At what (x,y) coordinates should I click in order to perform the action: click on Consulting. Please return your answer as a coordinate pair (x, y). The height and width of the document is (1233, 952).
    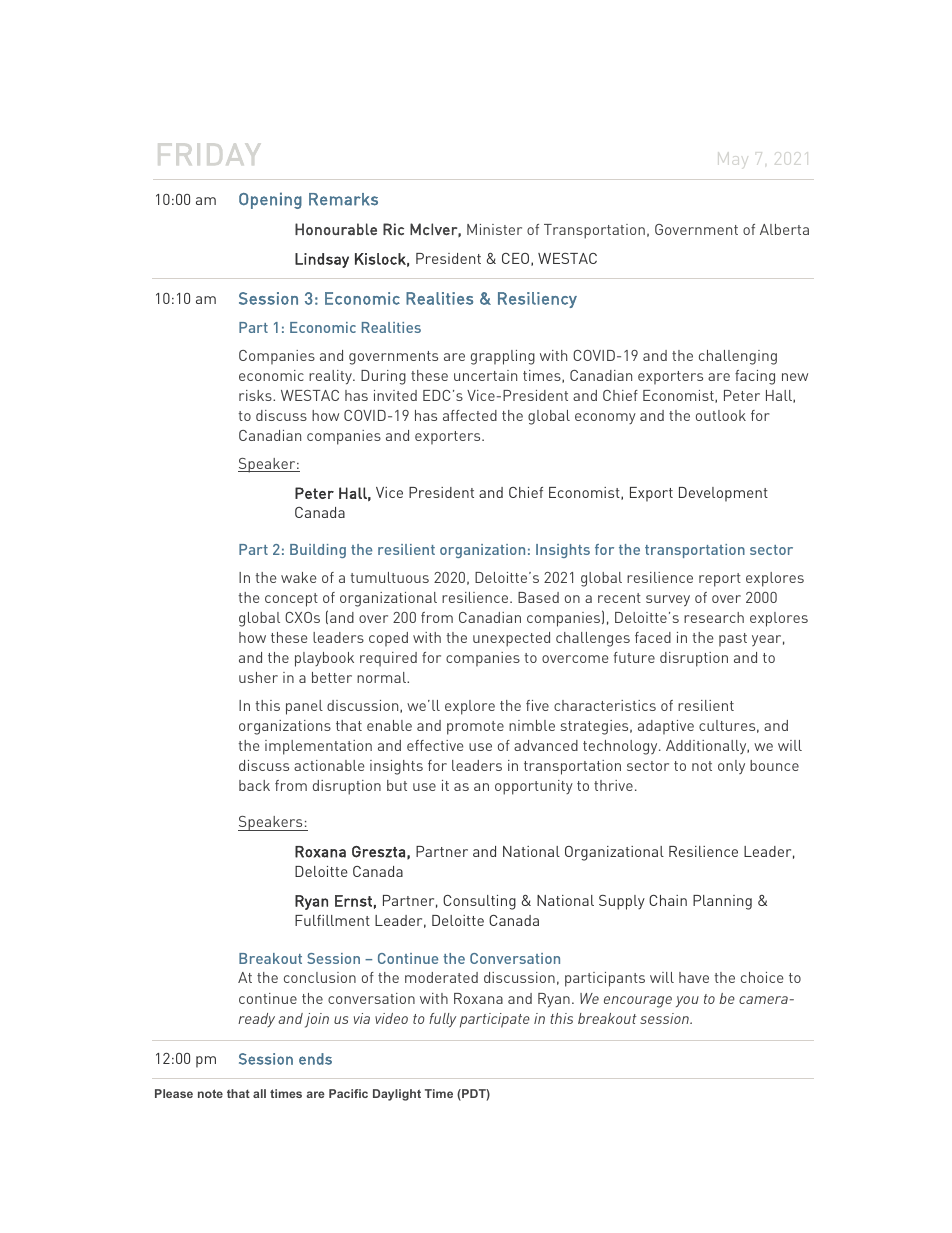
    Looking at the image, I should click on (479, 902).
